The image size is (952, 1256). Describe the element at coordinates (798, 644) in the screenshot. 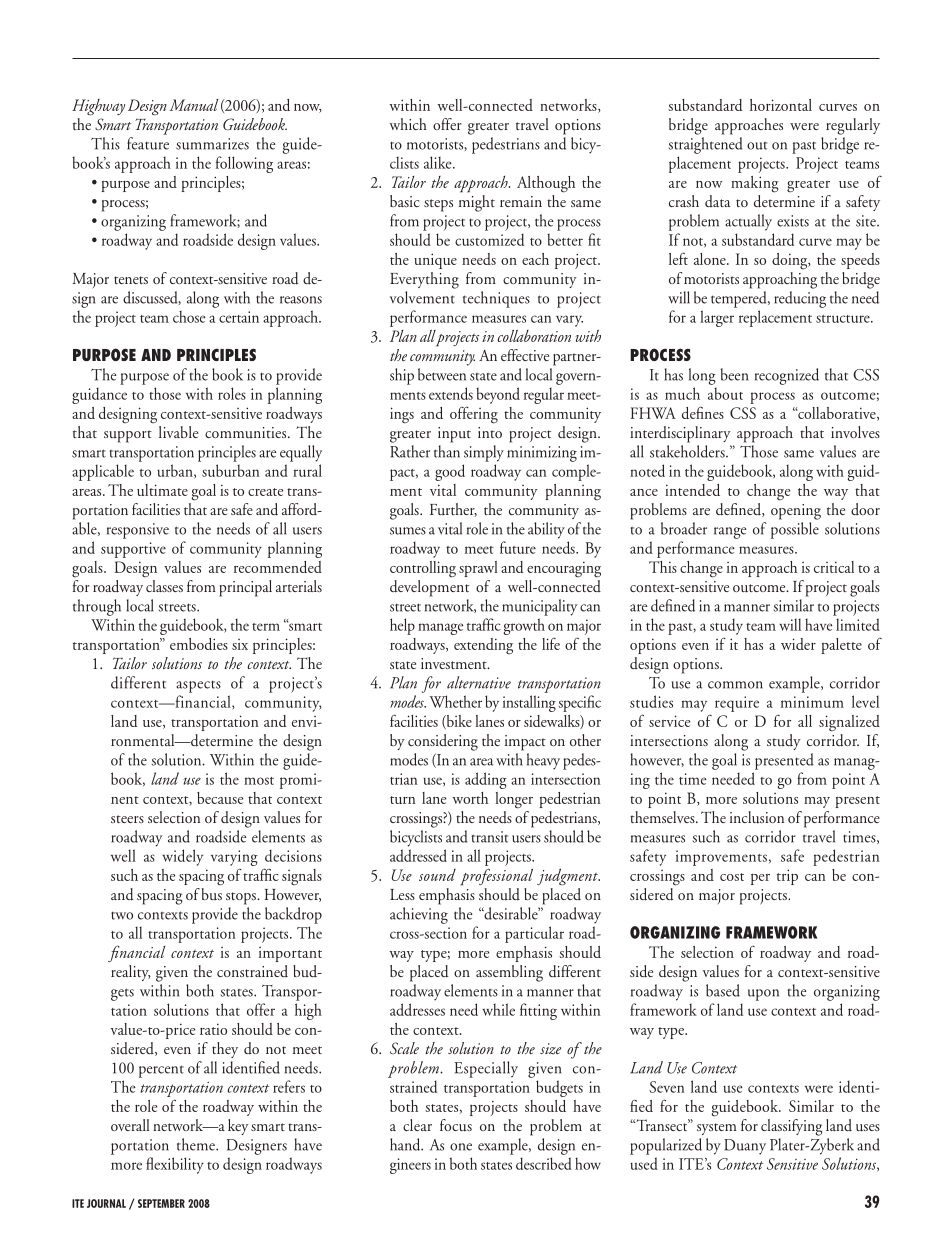

I see `wider` at that location.
